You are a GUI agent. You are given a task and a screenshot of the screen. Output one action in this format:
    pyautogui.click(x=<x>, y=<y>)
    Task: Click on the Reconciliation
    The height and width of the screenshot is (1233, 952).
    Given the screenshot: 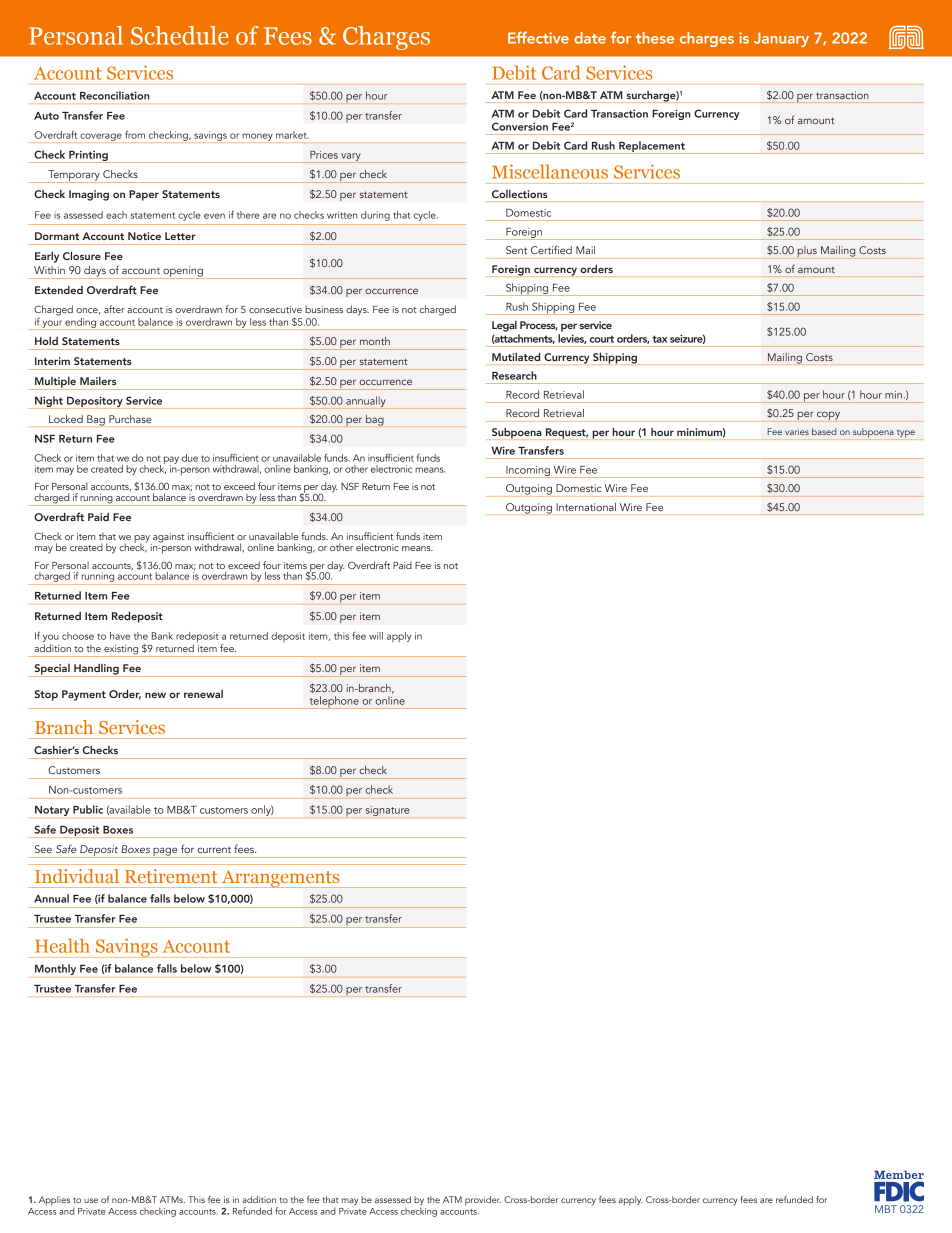 What is the action you would take?
    pyautogui.click(x=114, y=95)
